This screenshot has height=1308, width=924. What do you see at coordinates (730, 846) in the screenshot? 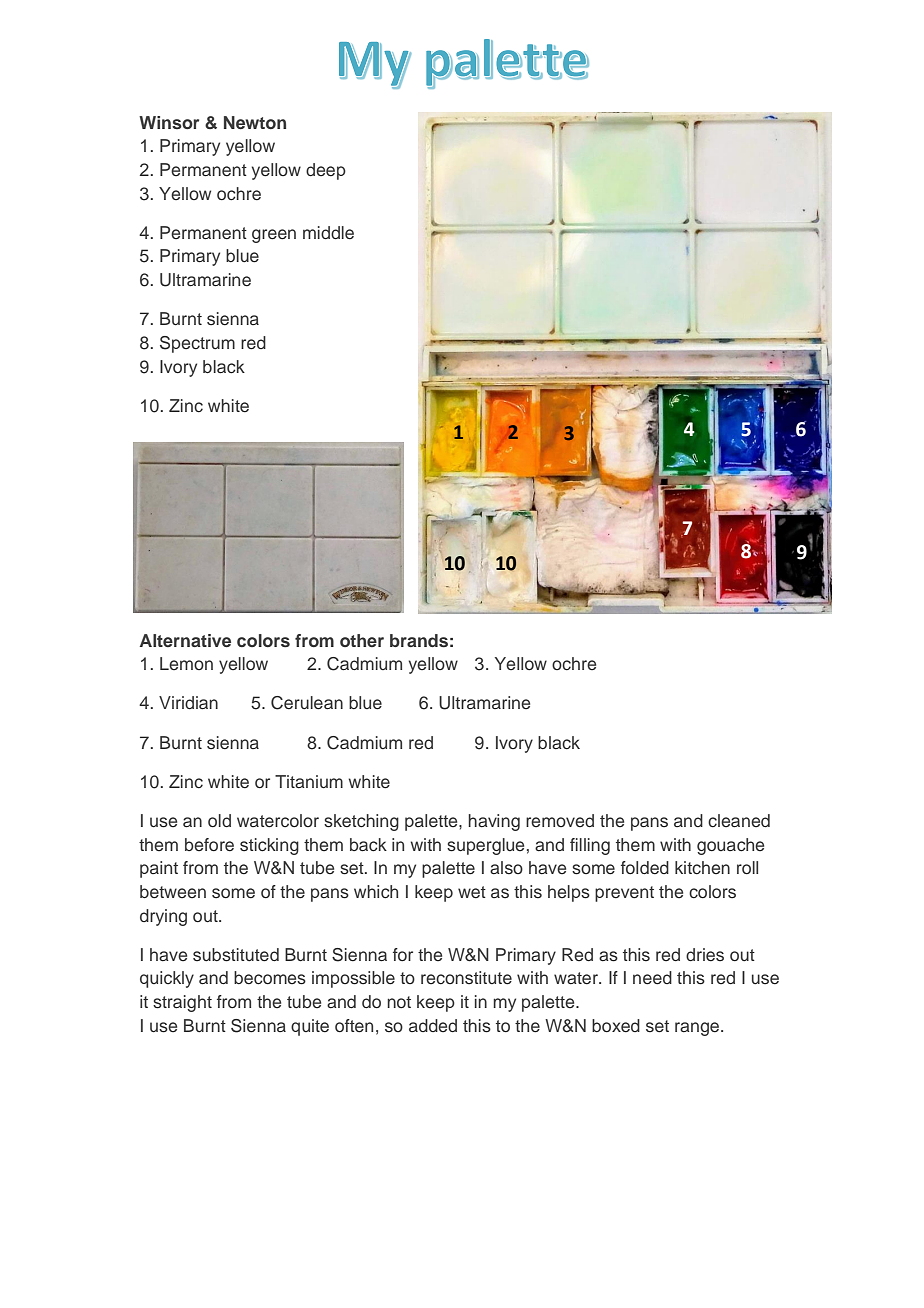
I see `gouache` at bounding box center [730, 846].
